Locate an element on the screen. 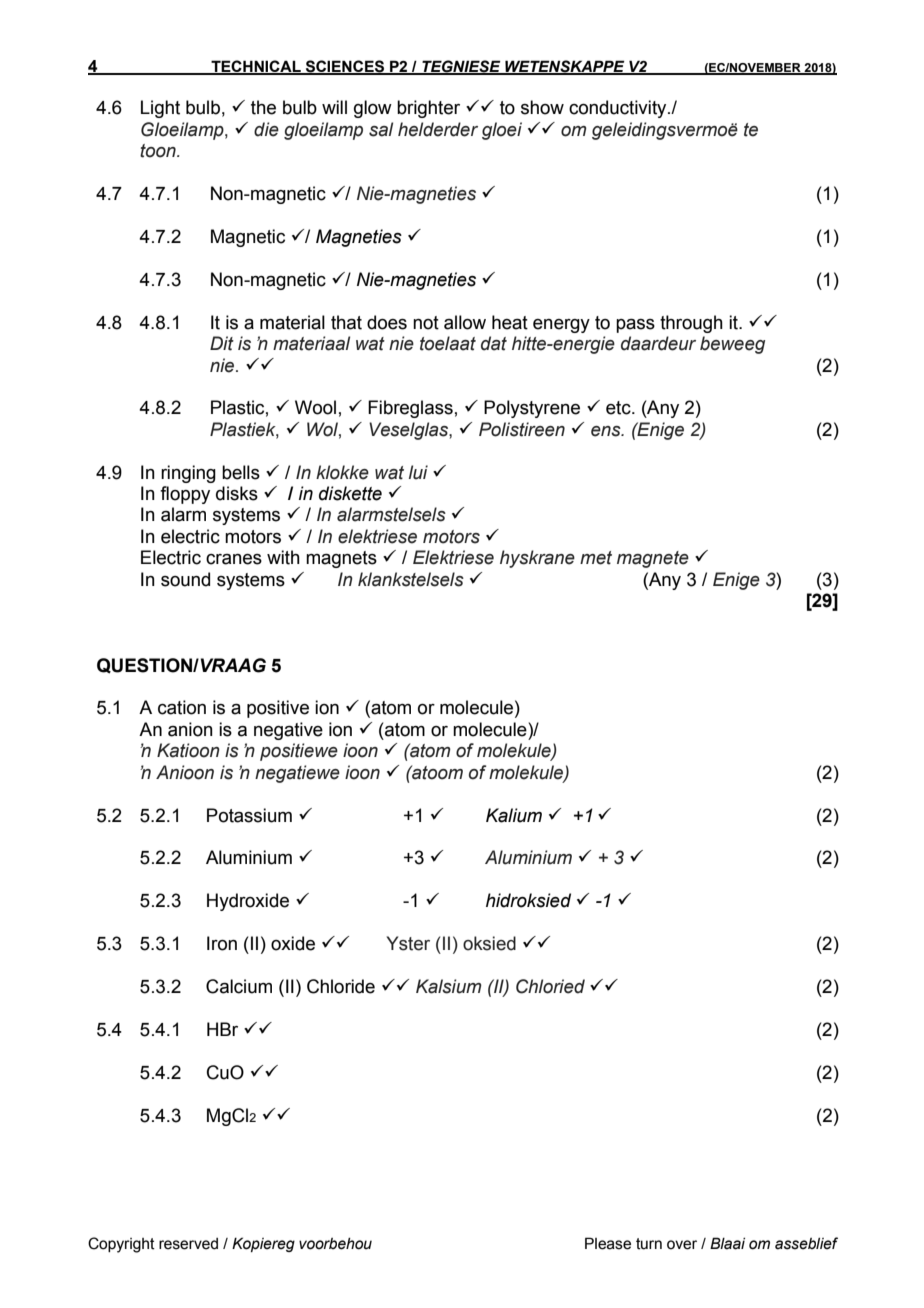 This screenshot has height=1308, width=924. Dit is located at coordinates (222, 343).
